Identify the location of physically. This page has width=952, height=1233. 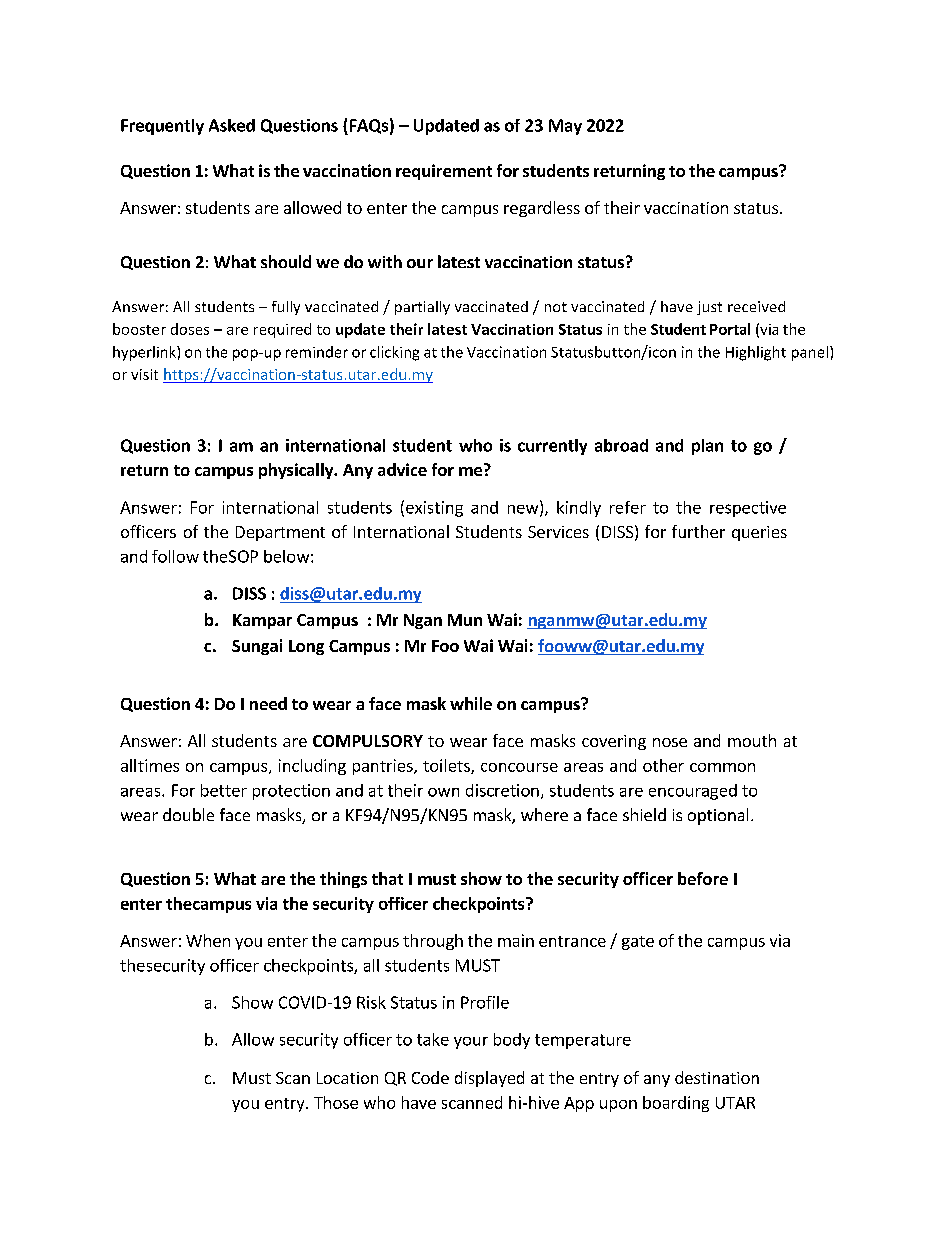
(297, 471).
